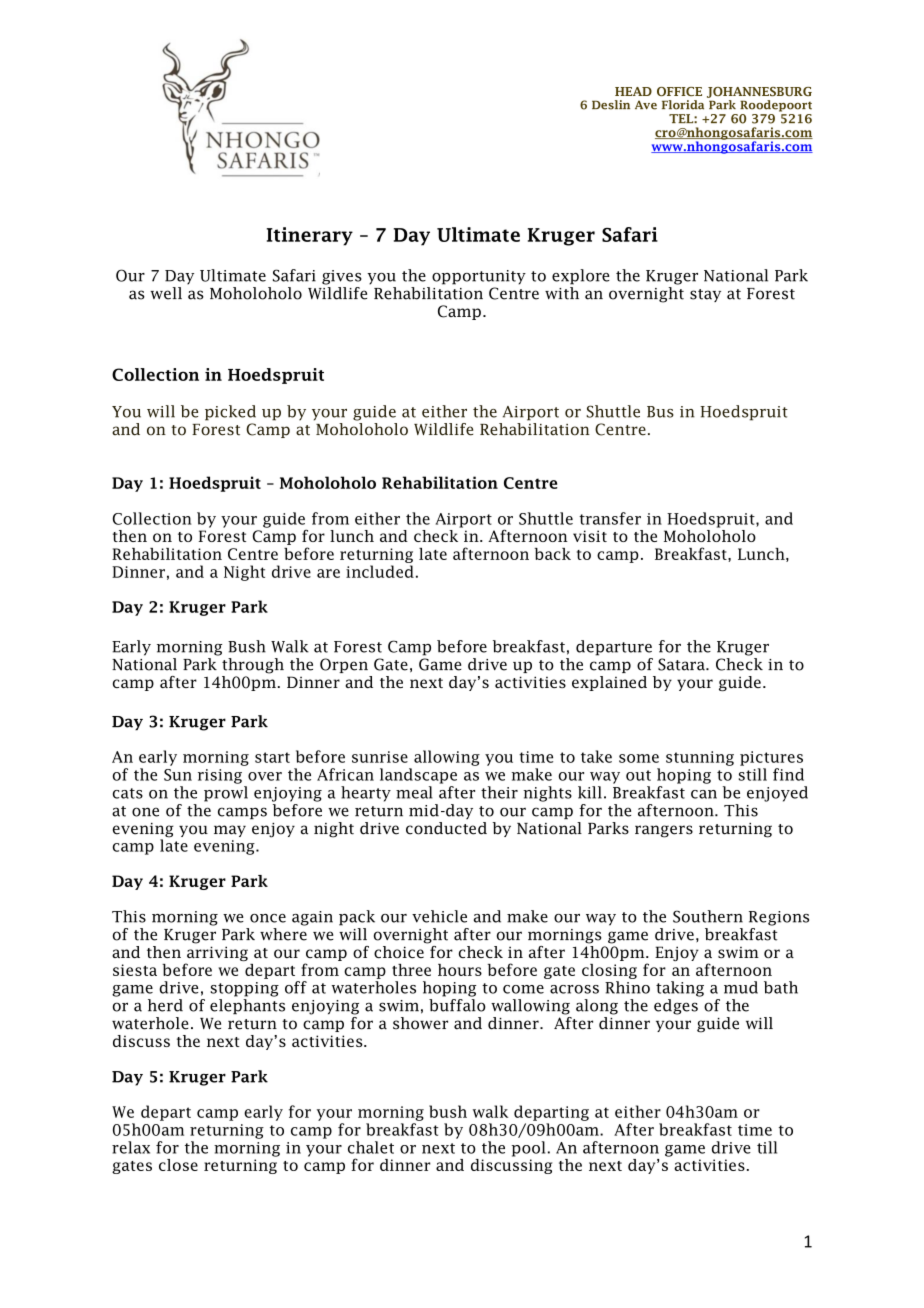 The height and width of the page is (1308, 924). Describe the element at coordinates (178, 1165) in the page. I see `close` at that location.
